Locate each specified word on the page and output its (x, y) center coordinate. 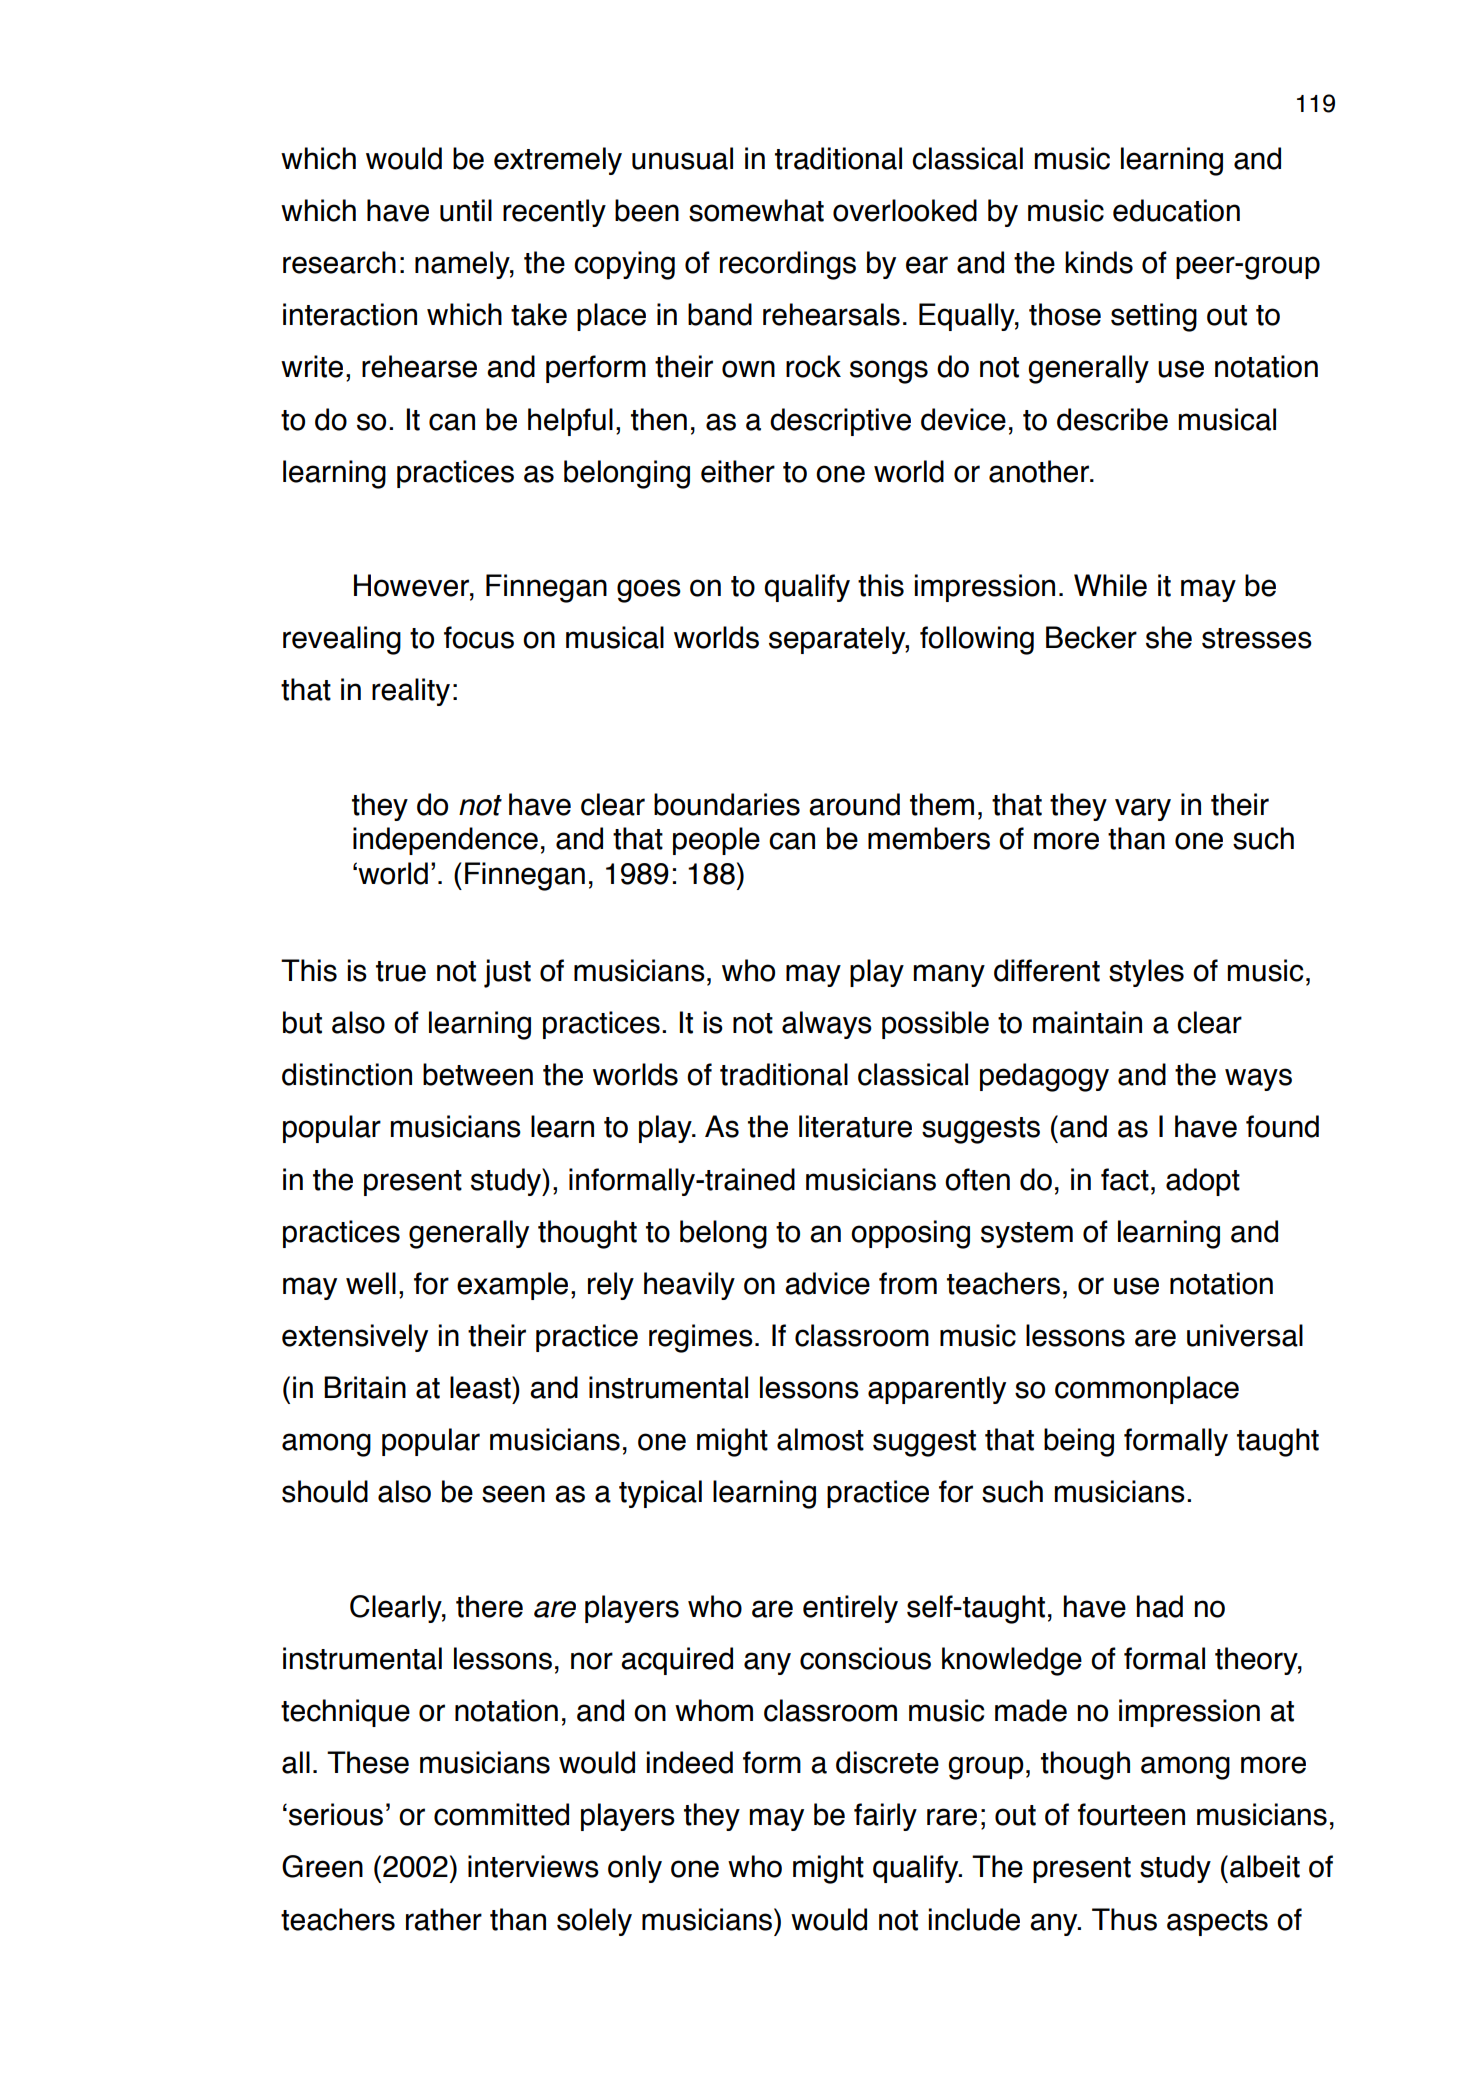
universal (1245, 1335)
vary (1143, 809)
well (371, 1283)
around (854, 804)
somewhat (756, 210)
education (1176, 210)
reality (411, 692)
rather (444, 1919)
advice (827, 1283)
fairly (885, 1817)
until (466, 210)
